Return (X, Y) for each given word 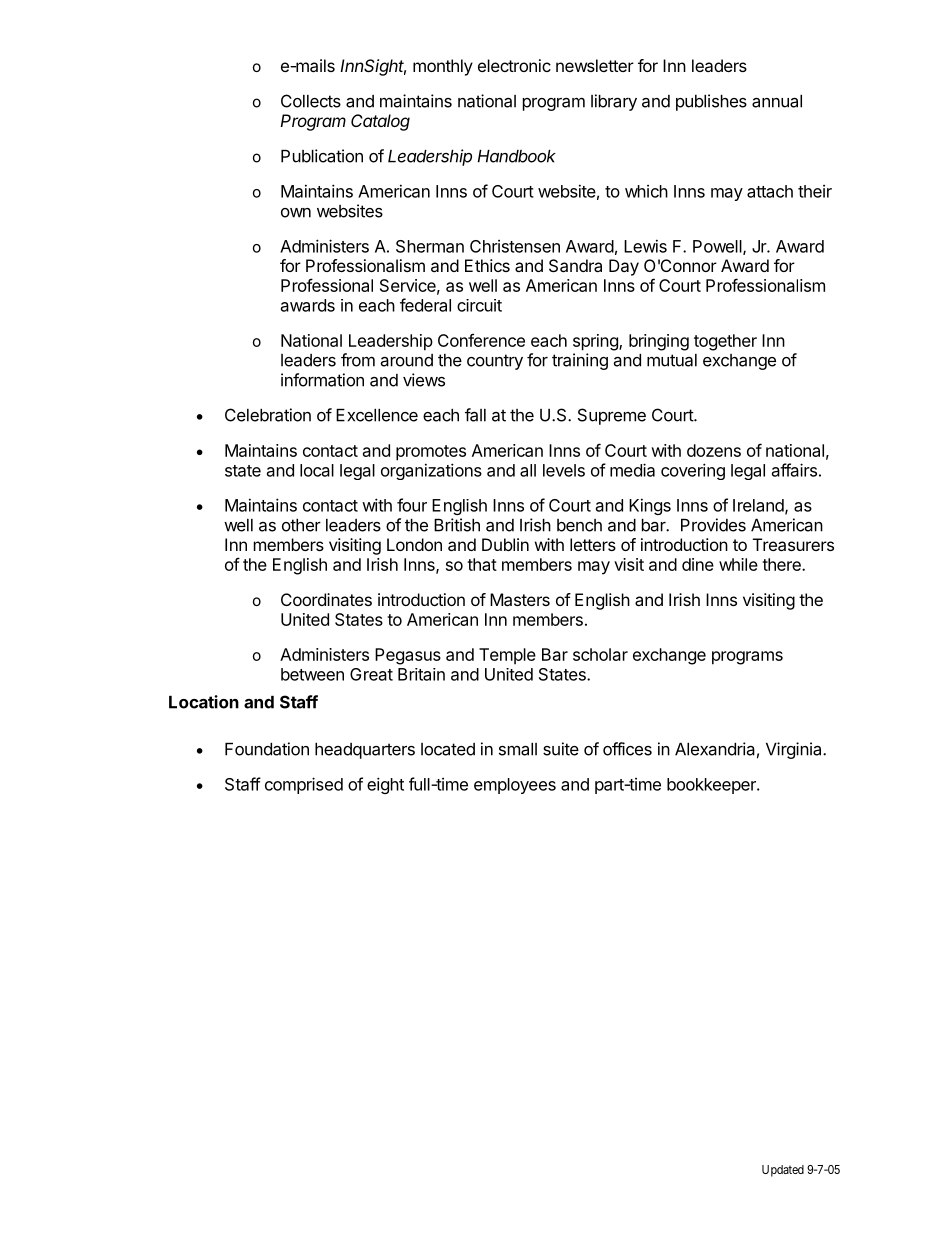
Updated (783, 1171)
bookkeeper (712, 786)
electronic (514, 65)
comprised (304, 785)
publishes (711, 102)
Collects (311, 101)
